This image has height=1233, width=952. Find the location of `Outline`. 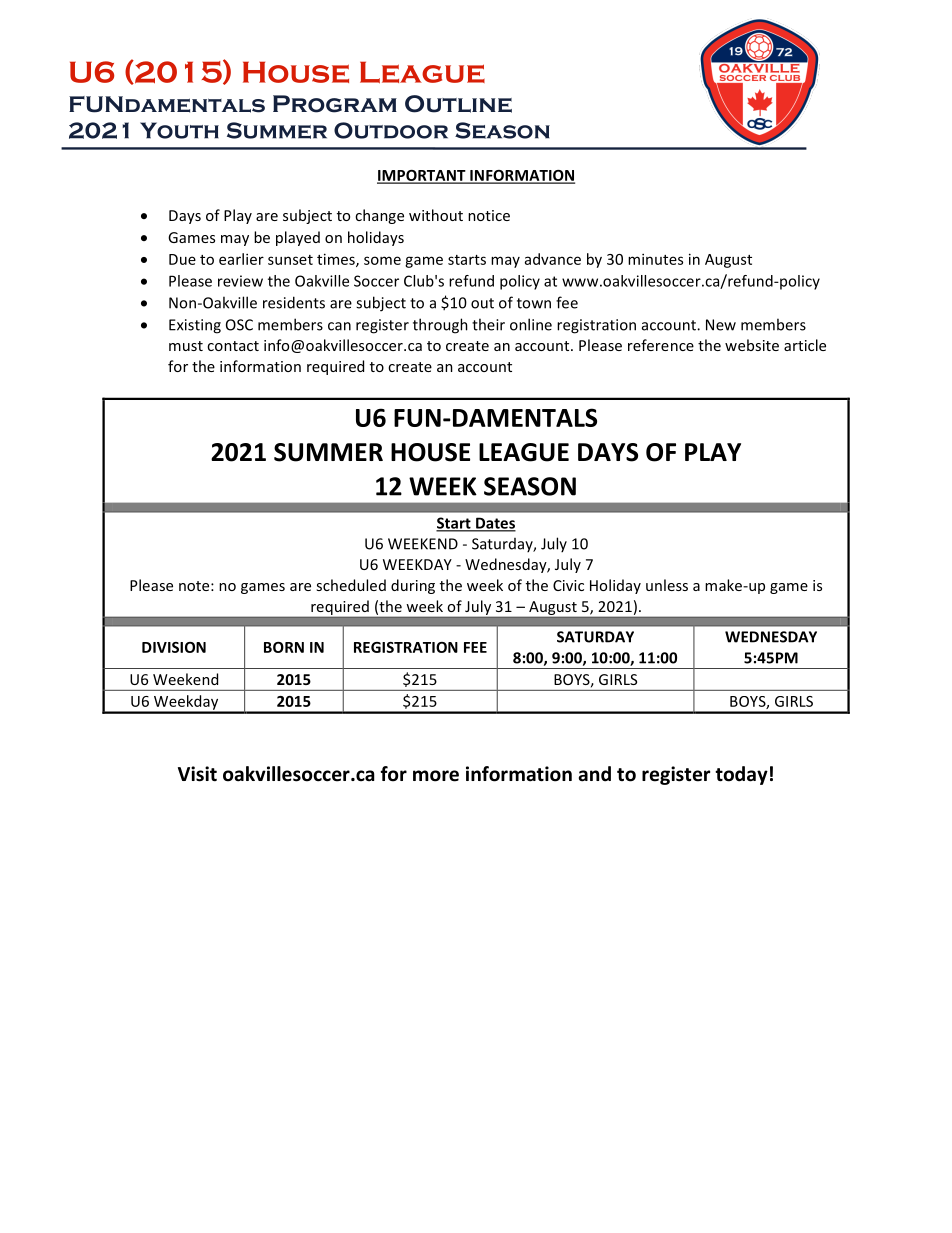

Outline is located at coordinates (458, 104).
